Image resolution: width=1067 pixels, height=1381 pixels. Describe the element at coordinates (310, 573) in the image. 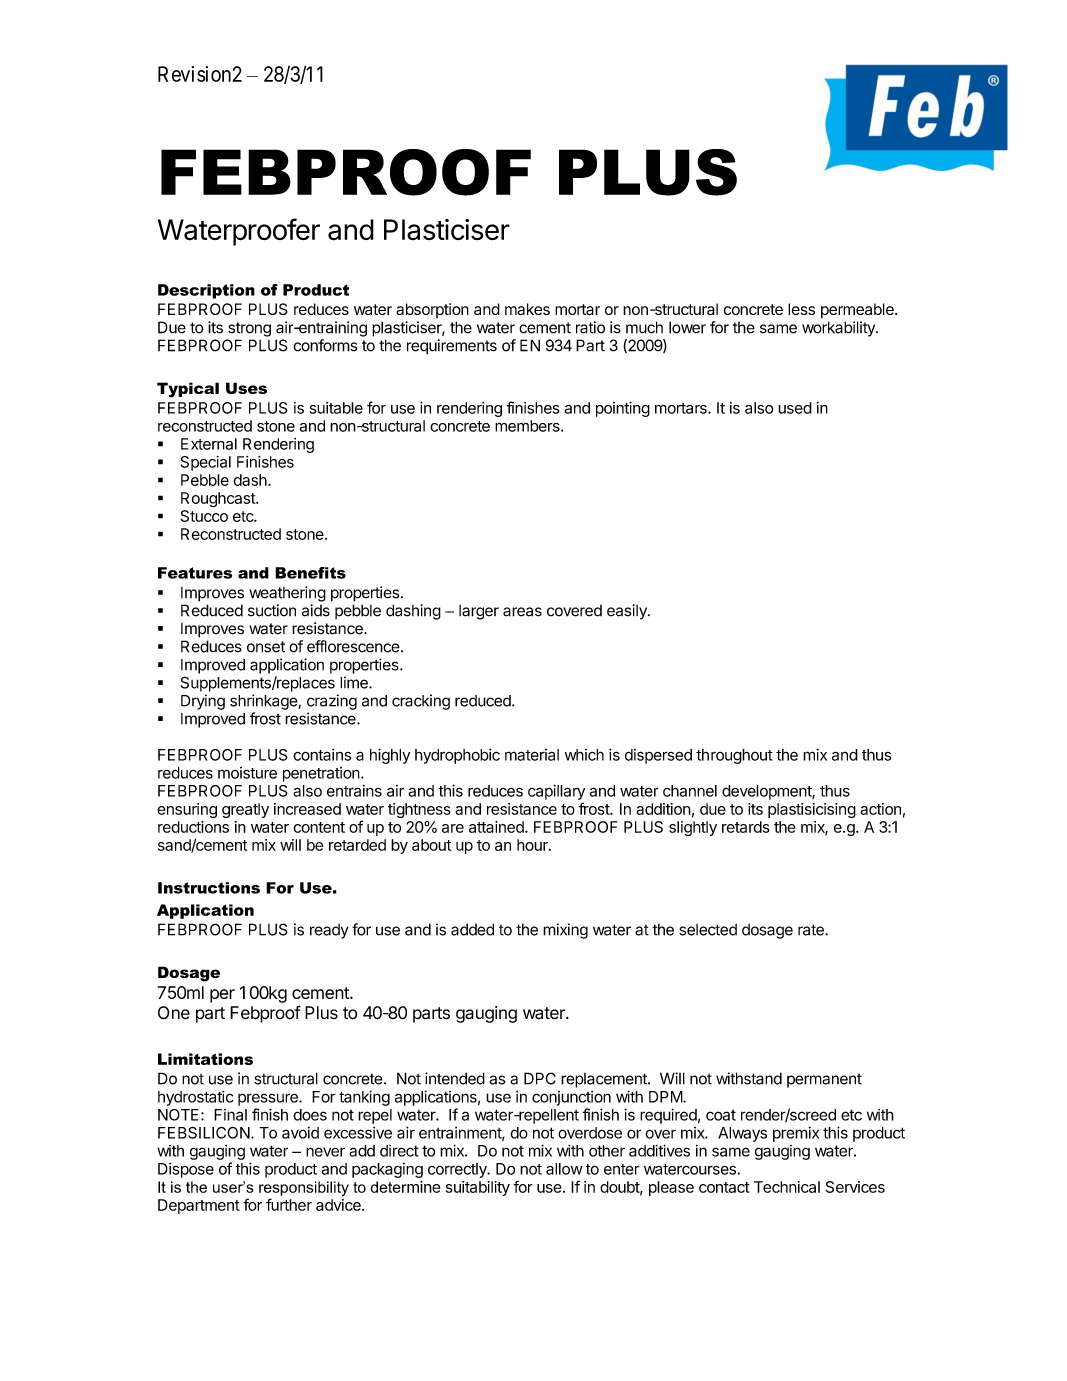

I see `Benefits` at that location.
